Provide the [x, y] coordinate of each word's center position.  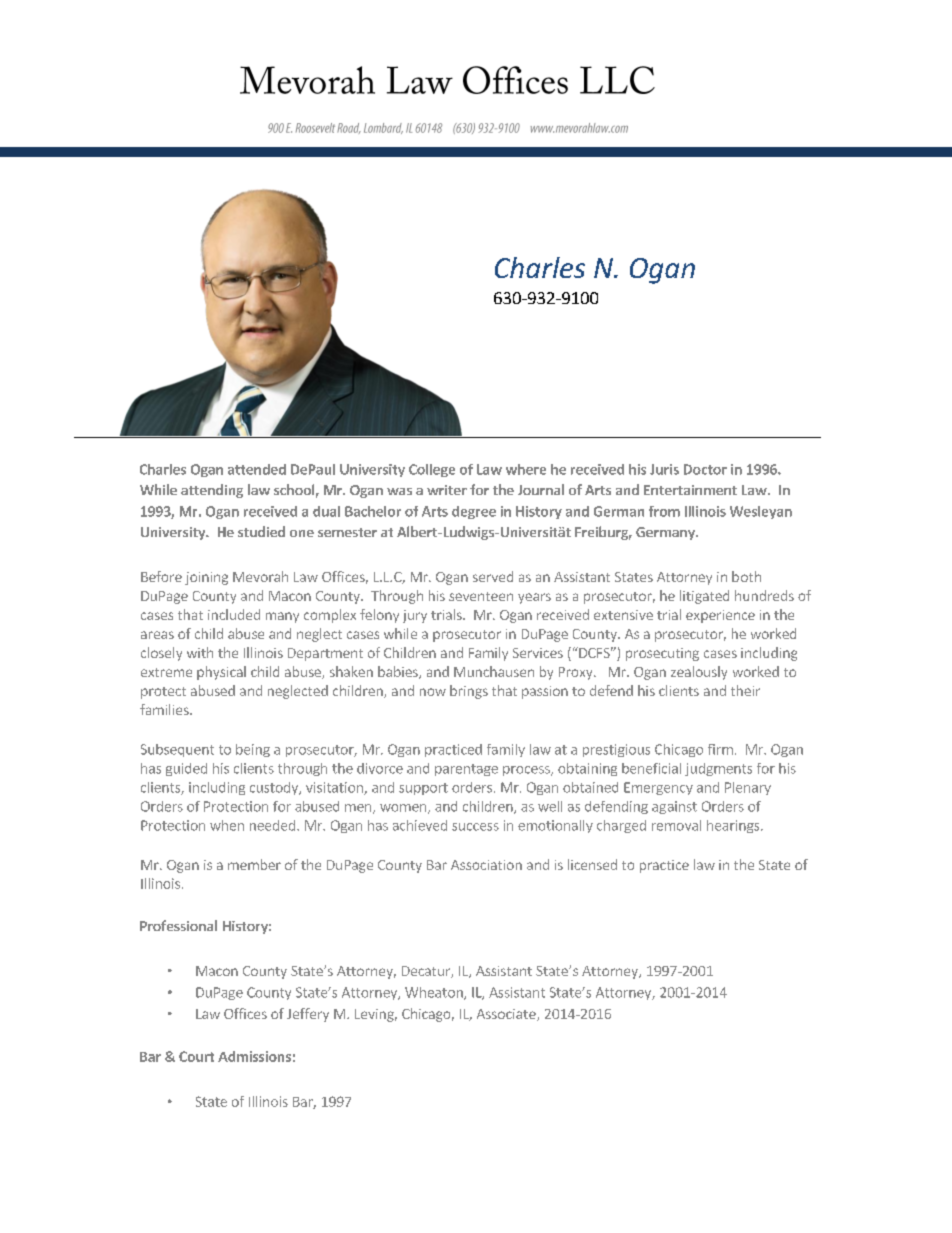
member [254, 864]
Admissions [254, 1056]
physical [221, 673]
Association [486, 865]
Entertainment [690, 490]
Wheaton [435, 993]
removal [676, 825]
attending [212, 491]
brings [469, 692]
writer [447, 490]
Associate [507, 1015]
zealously [699, 673]
